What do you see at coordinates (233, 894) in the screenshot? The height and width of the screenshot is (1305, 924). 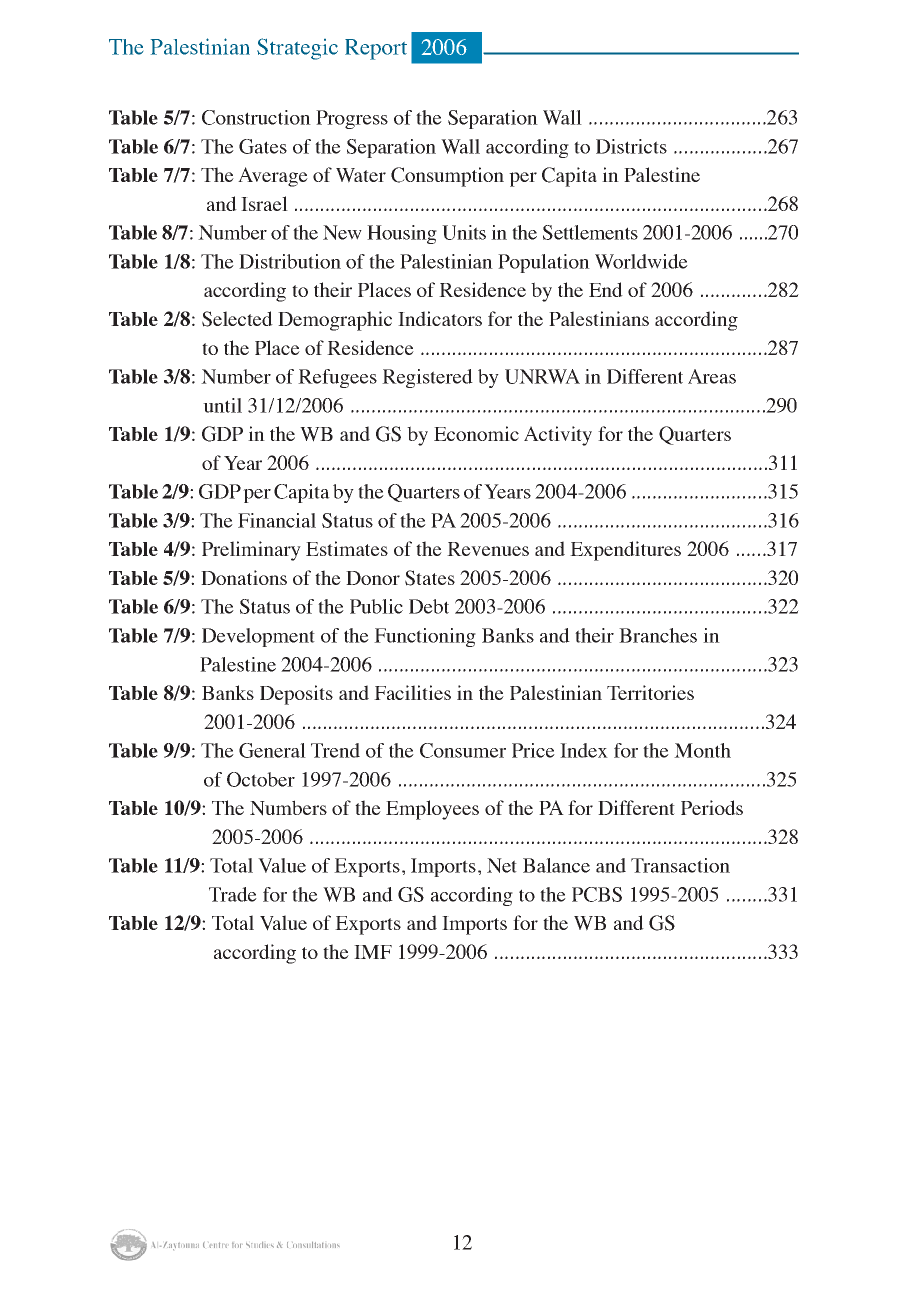 I see `Trade` at bounding box center [233, 894].
